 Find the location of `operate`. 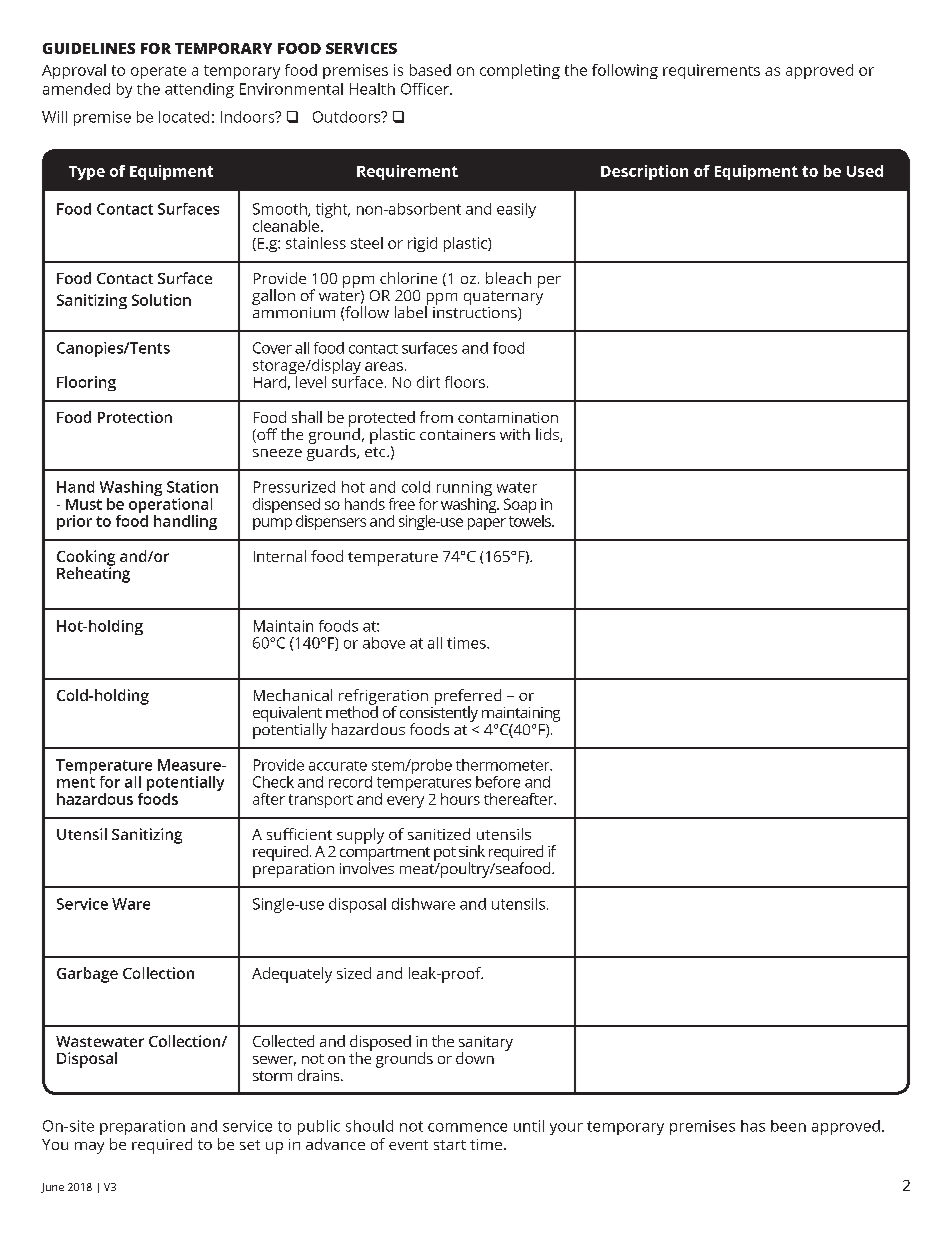

operate is located at coordinates (158, 72).
